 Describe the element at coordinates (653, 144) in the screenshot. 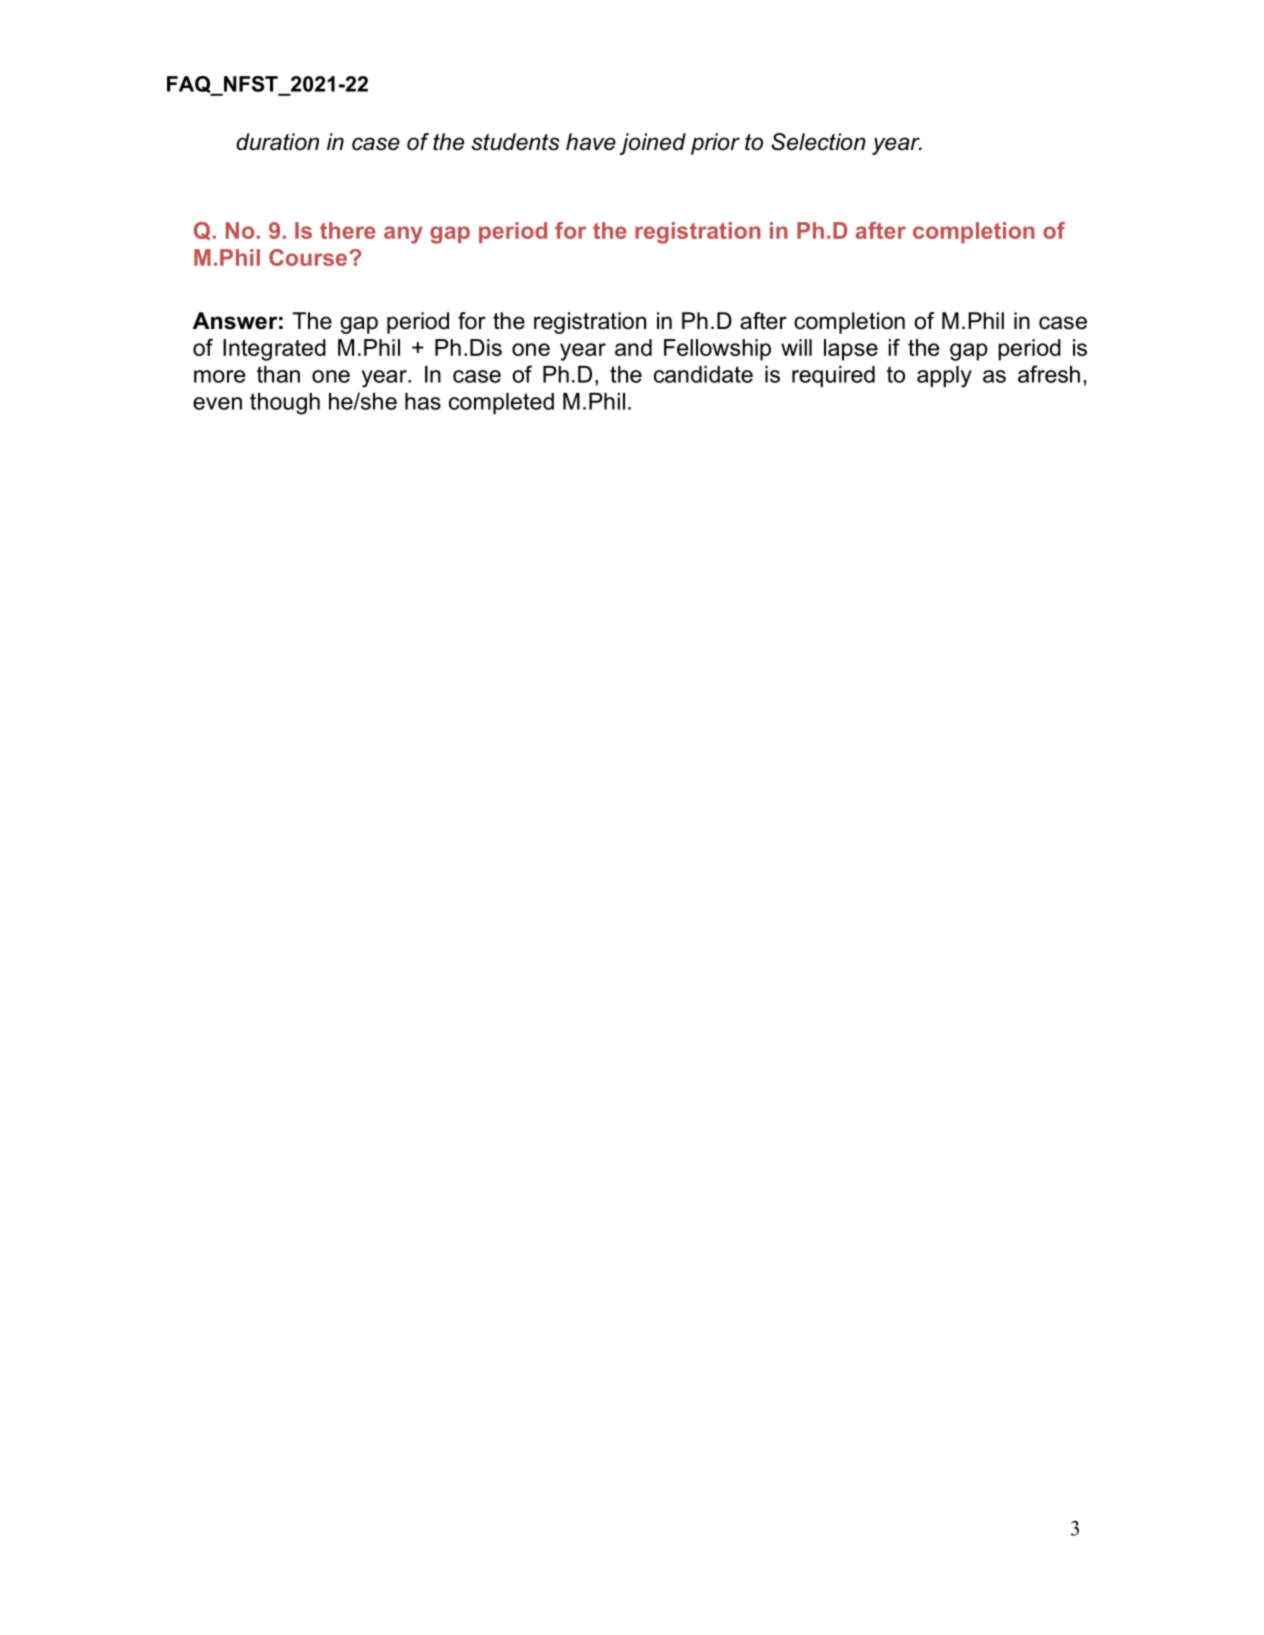

I see `joined` at that location.
